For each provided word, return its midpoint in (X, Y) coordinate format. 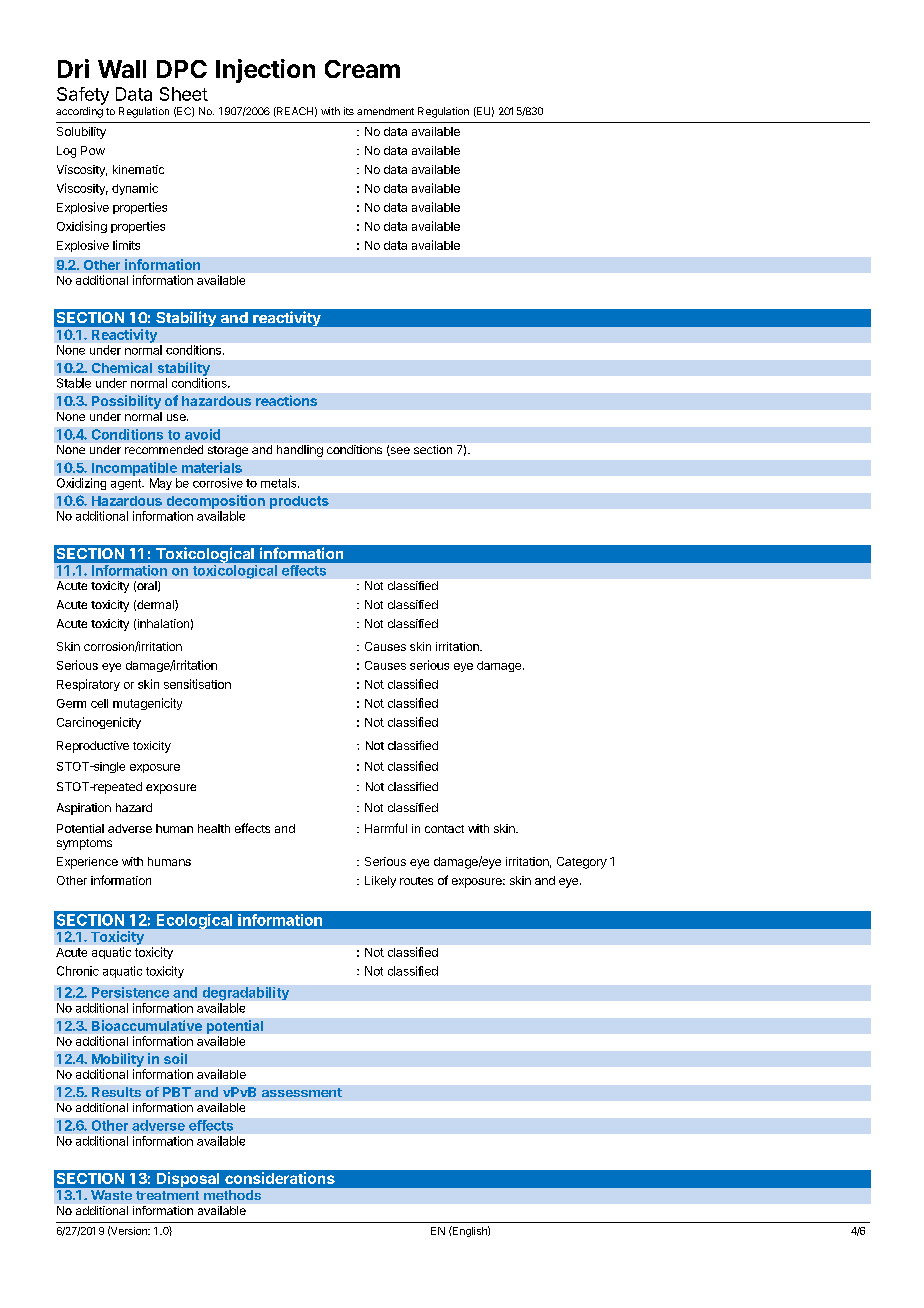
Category (582, 863)
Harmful (386, 828)
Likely (380, 882)
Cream (362, 69)
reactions (286, 400)
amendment (385, 111)
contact (444, 829)
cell (99, 703)
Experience (87, 863)
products (299, 502)
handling (300, 451)
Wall (122, 69)
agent (127, 484)
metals (280, 483)
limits (126, 245)
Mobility (119, 1061)
